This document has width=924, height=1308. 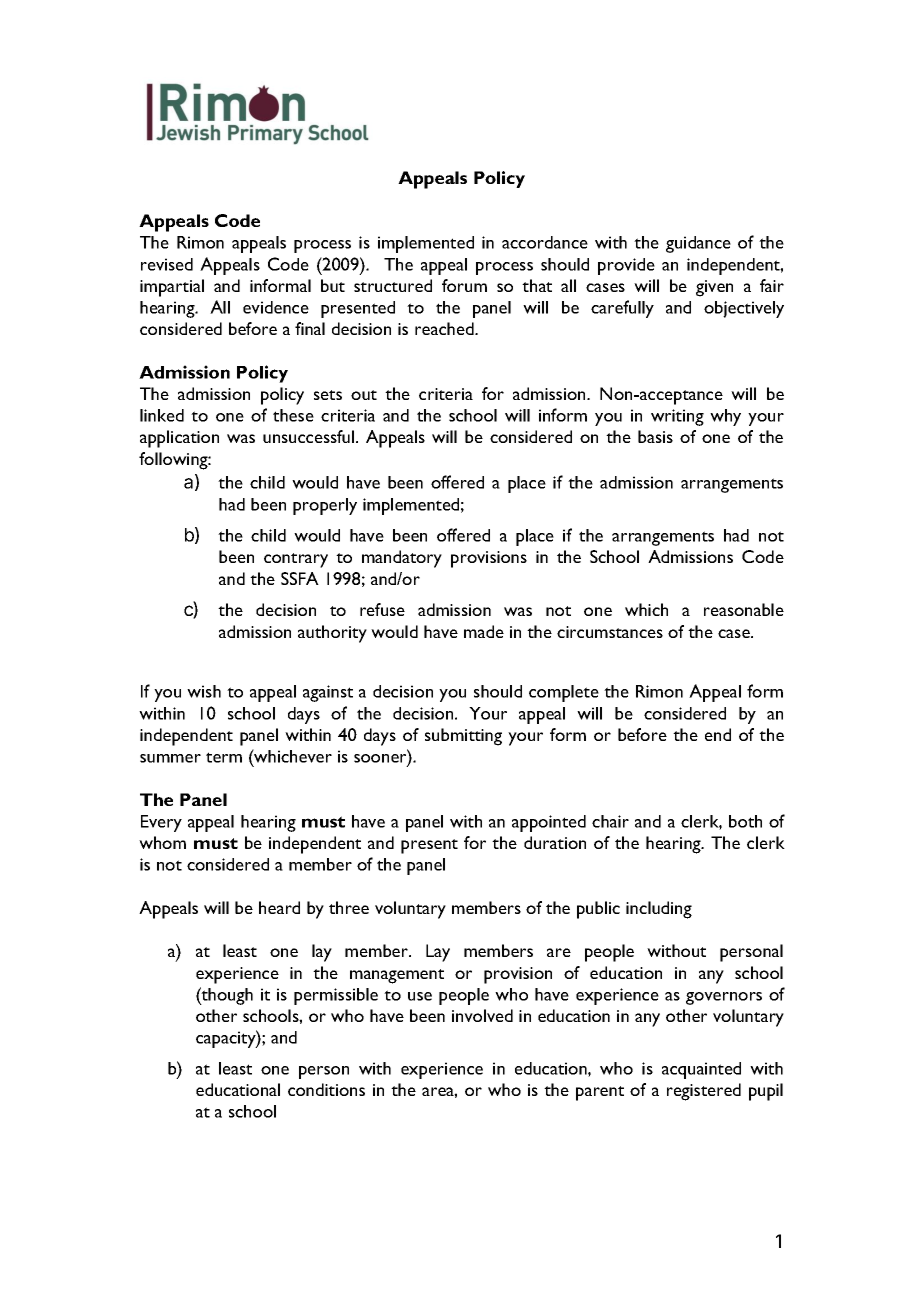 I want to click on mandatory, so click(x=402, y=559).
